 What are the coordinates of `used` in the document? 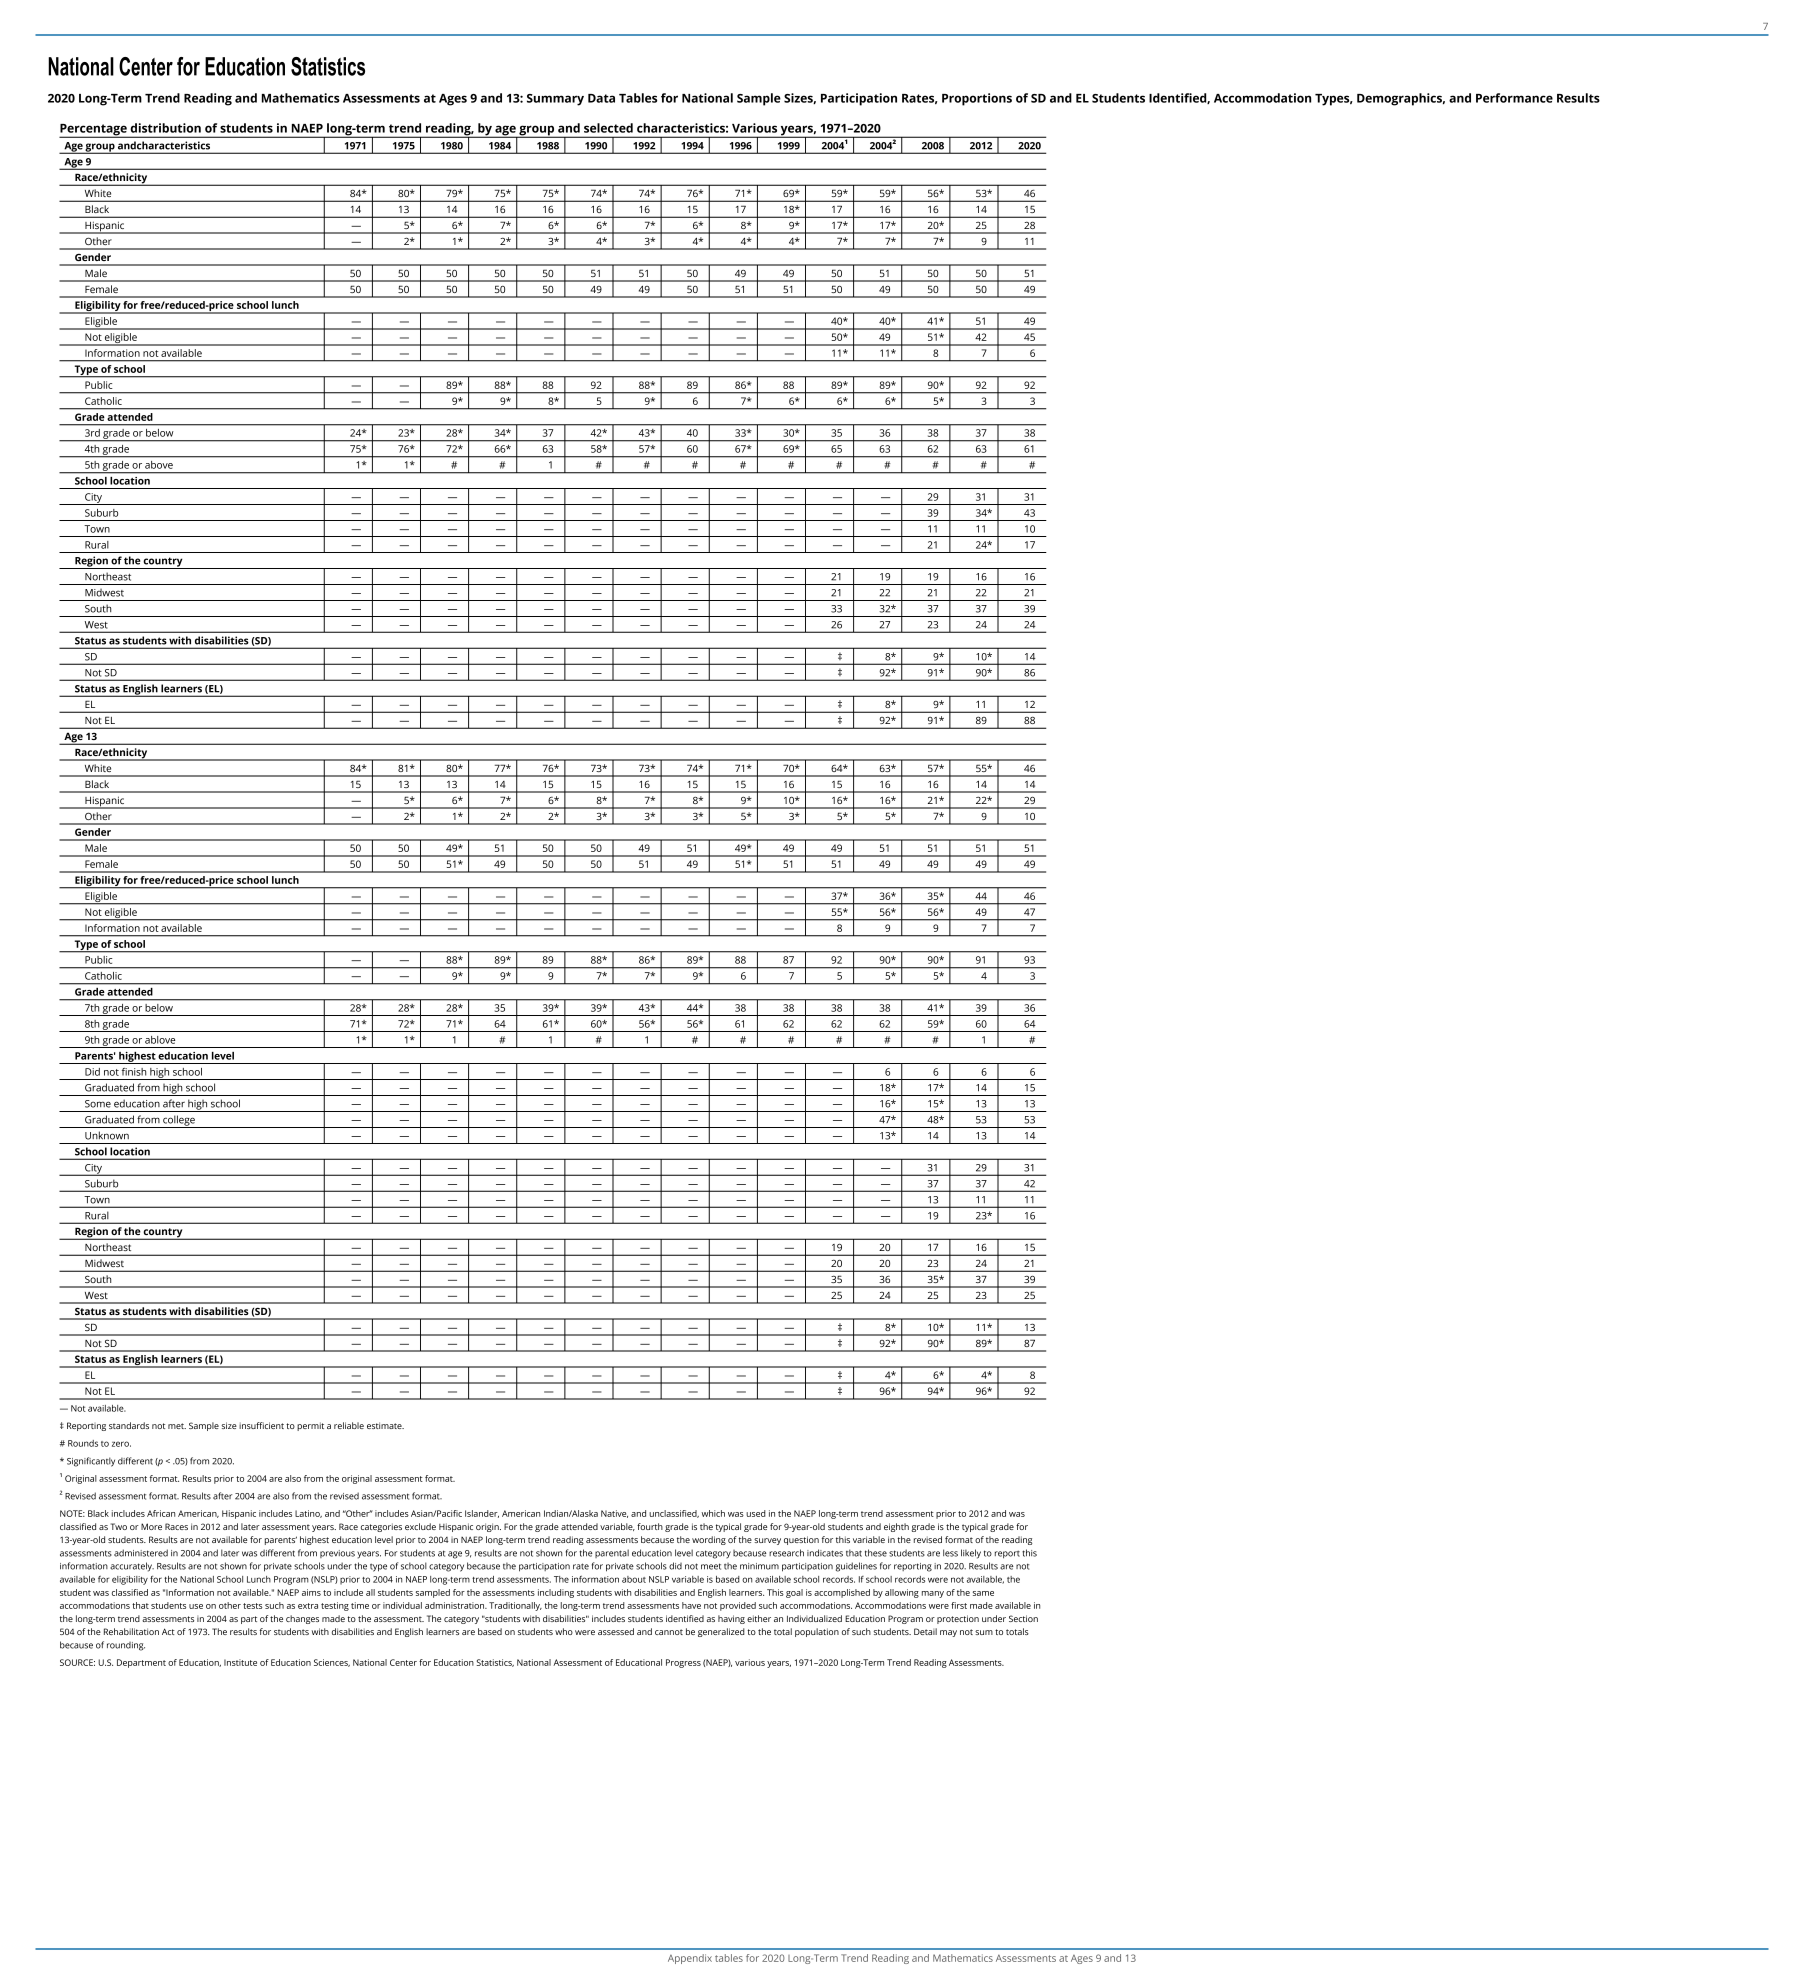 It's located at (756, 1513).
